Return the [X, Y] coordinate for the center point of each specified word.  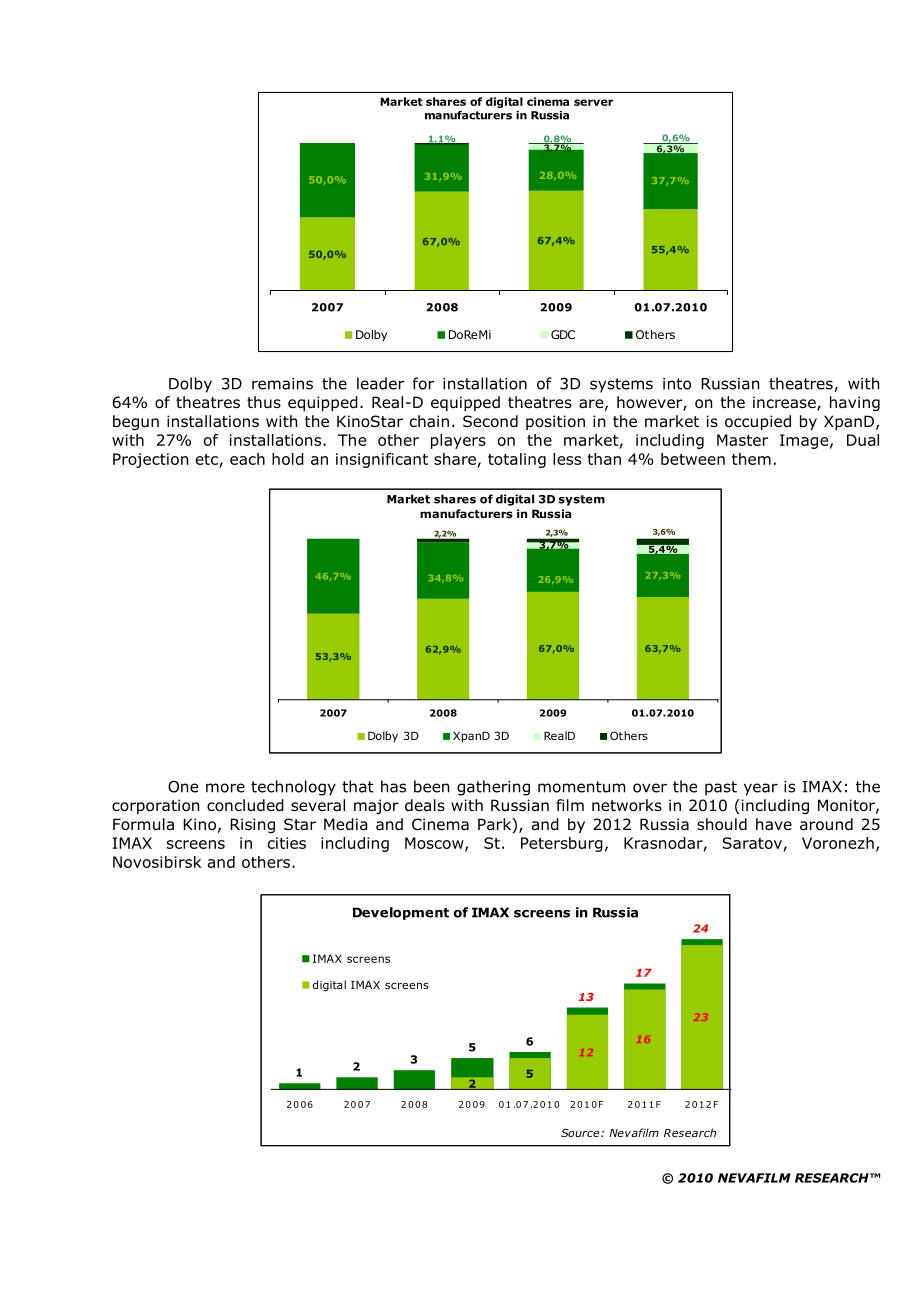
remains [282, 384]
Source [581, 1133]
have [774, 824]
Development [401, 913]
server [593, 102]
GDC [563, 334]
